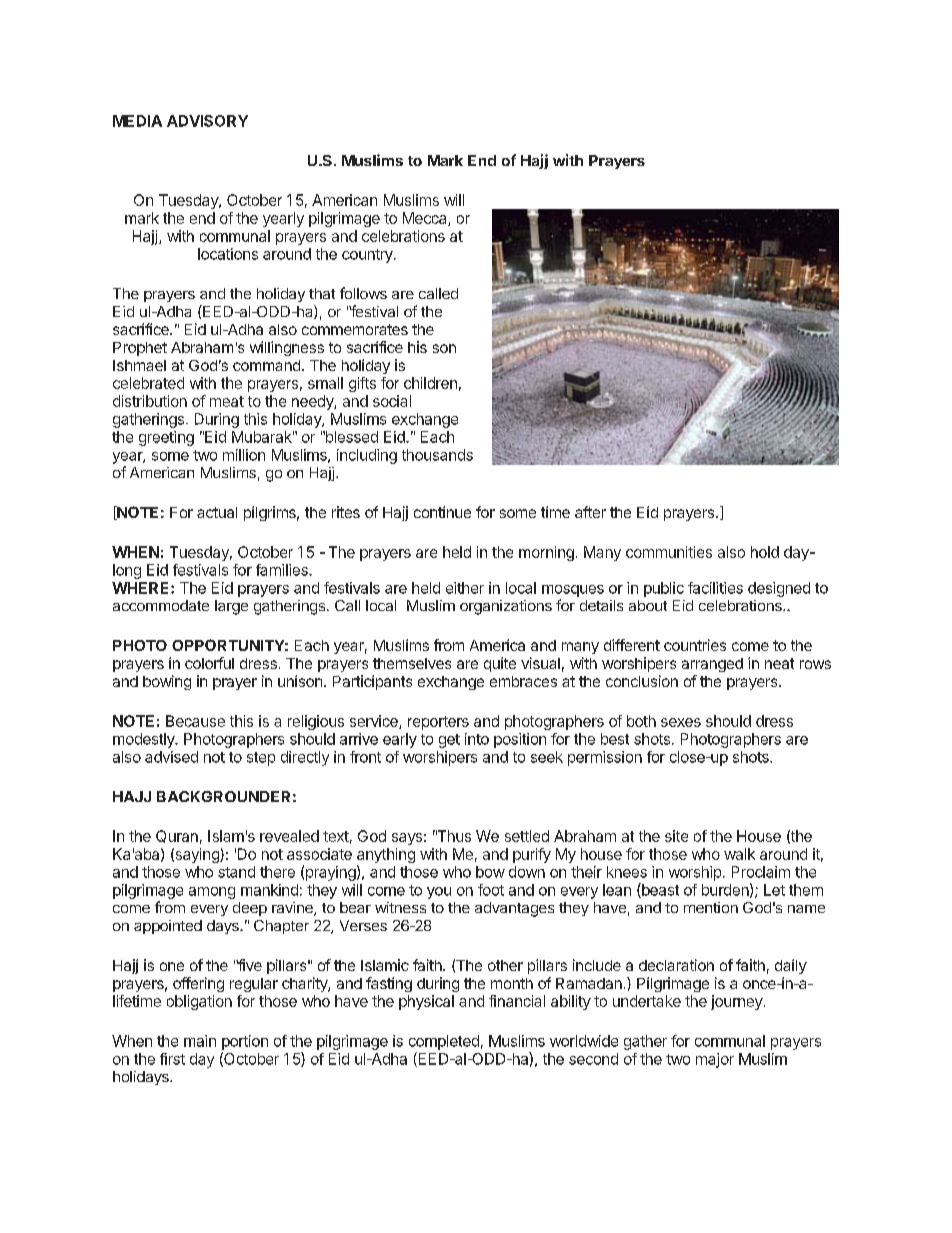 Image resolution: width=952 pixels, height=1233 pixels. What do you see at coordinates (368, 256) in the image?
I see `country` at bounding box center [368, 256].
